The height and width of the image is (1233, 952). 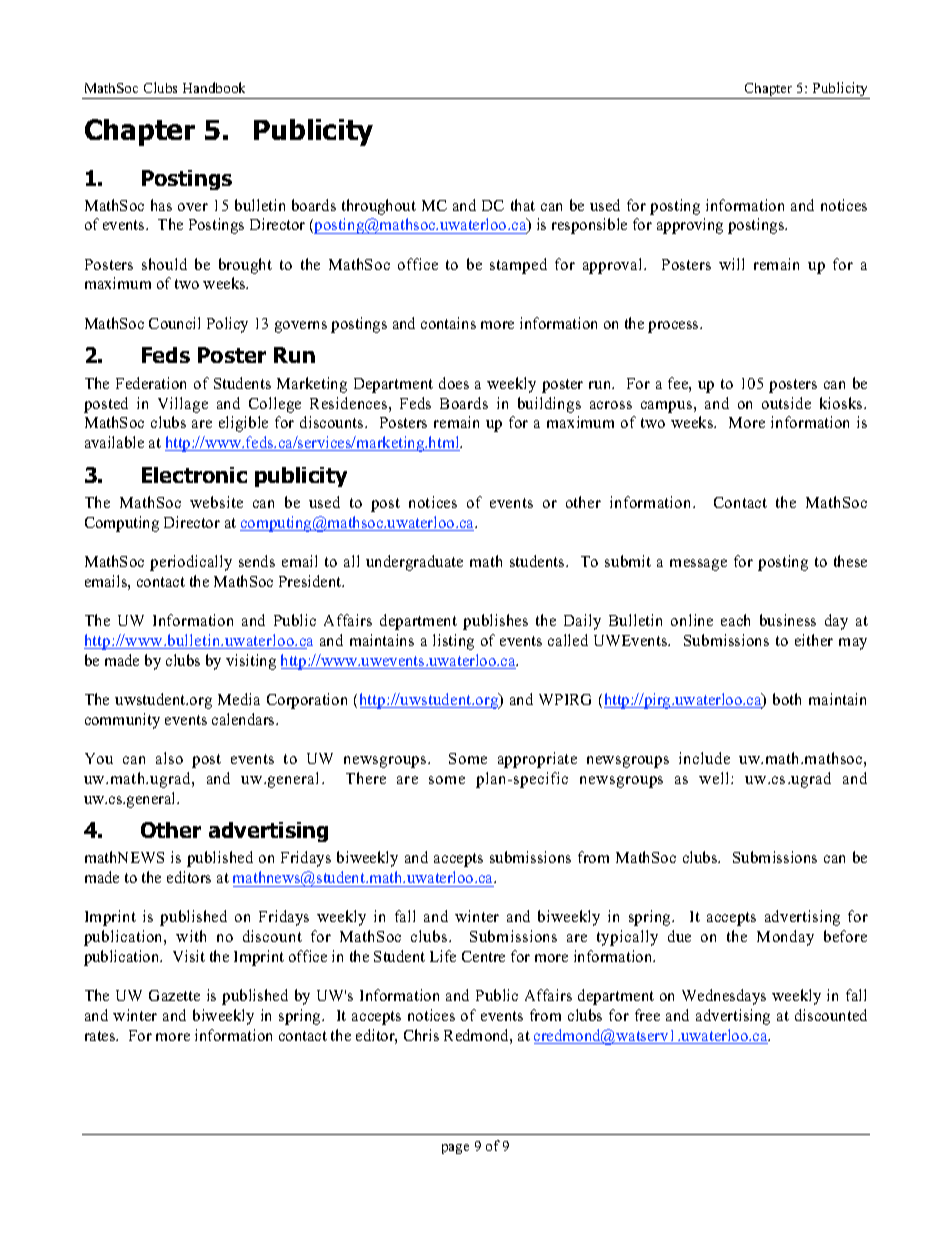 What do you see at coordinates (690, 226) in the image?
I see `approving` at bounding box center [690, 226].
